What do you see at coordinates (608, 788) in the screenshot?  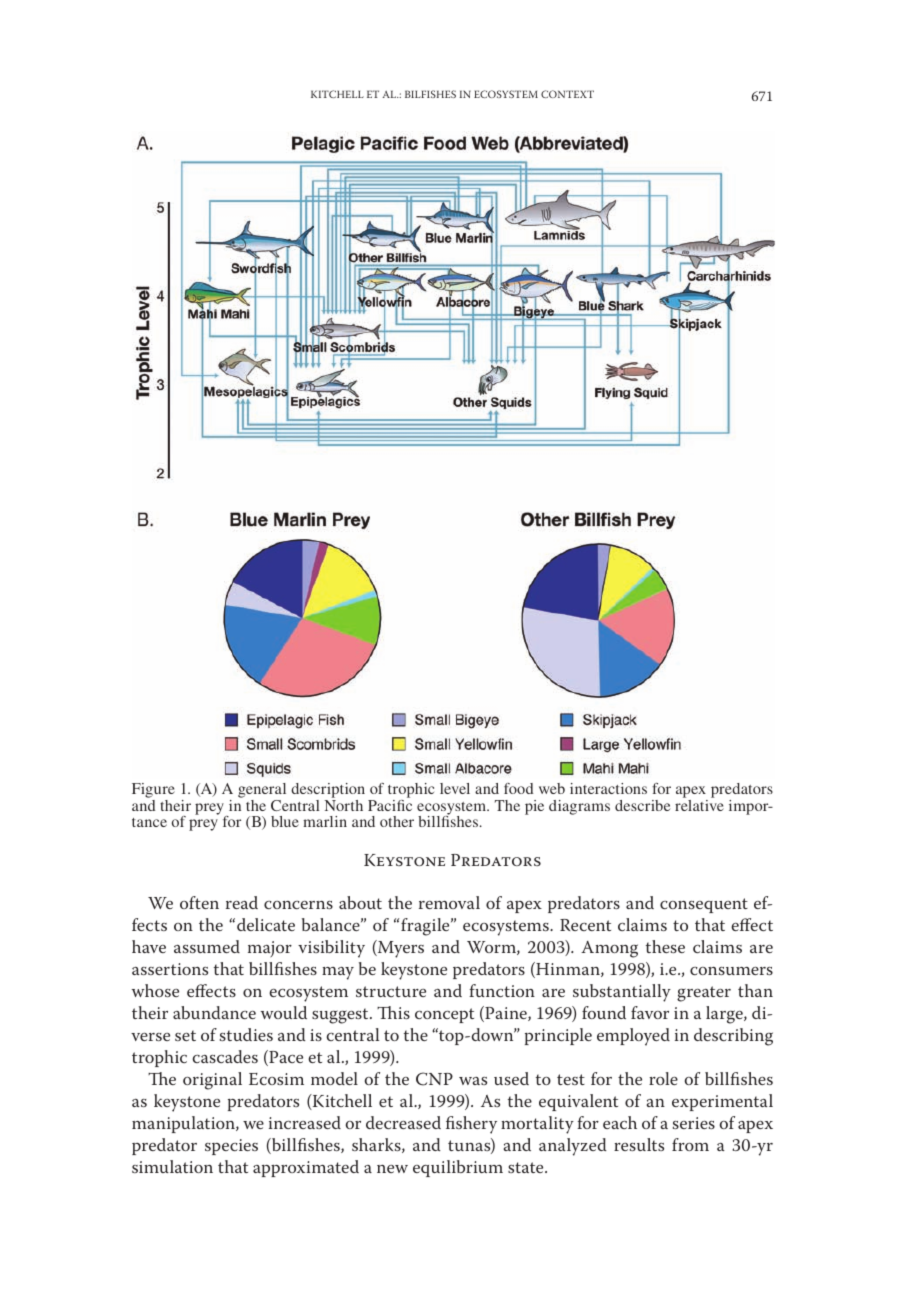 I see `interactions` at bounding box center [608, 788].
